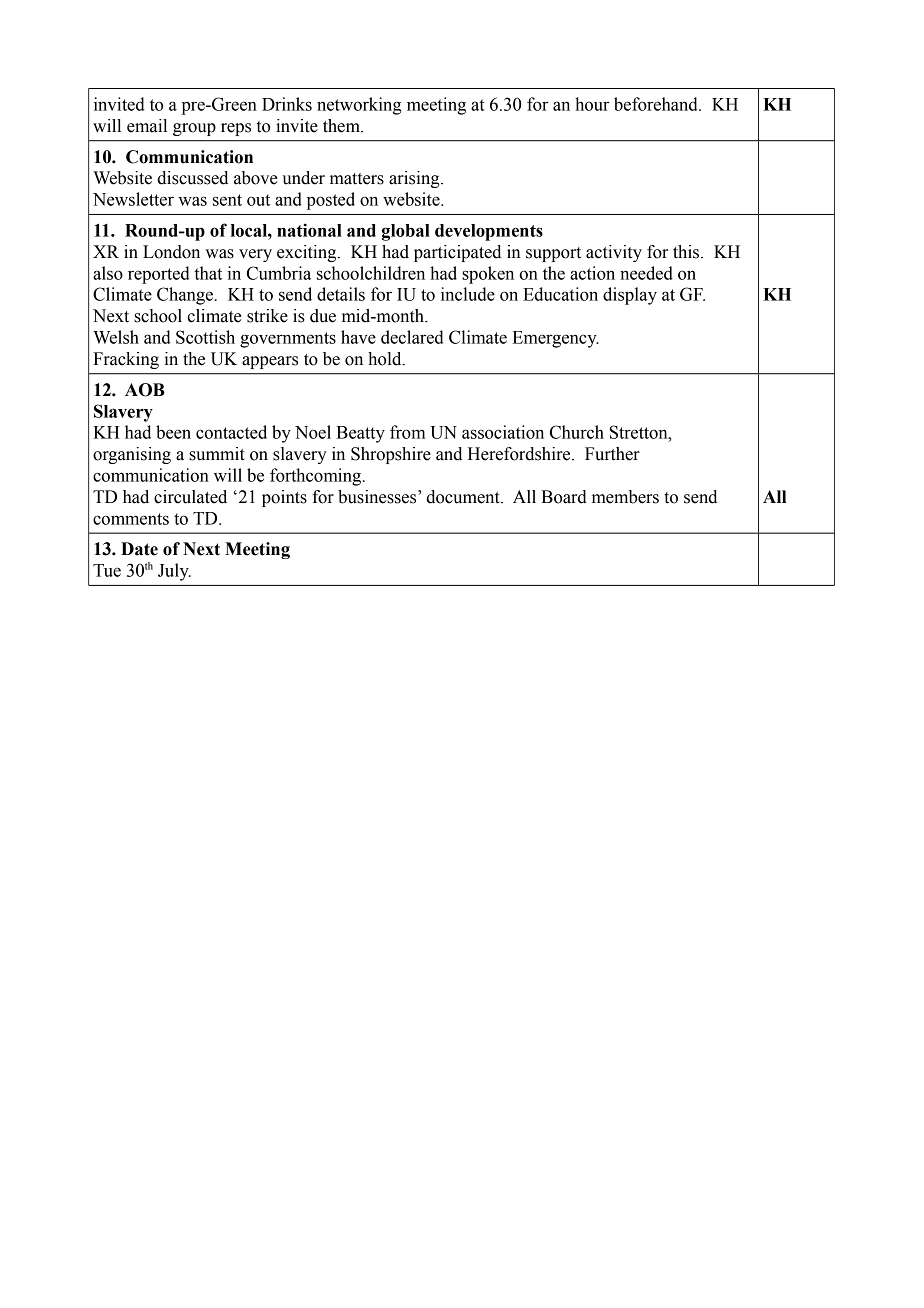 The width and height of the document is (924, 1308). What do you see at coordinates (412, 337) in the document?
I see `declared` at bounding box center [412, 337].
